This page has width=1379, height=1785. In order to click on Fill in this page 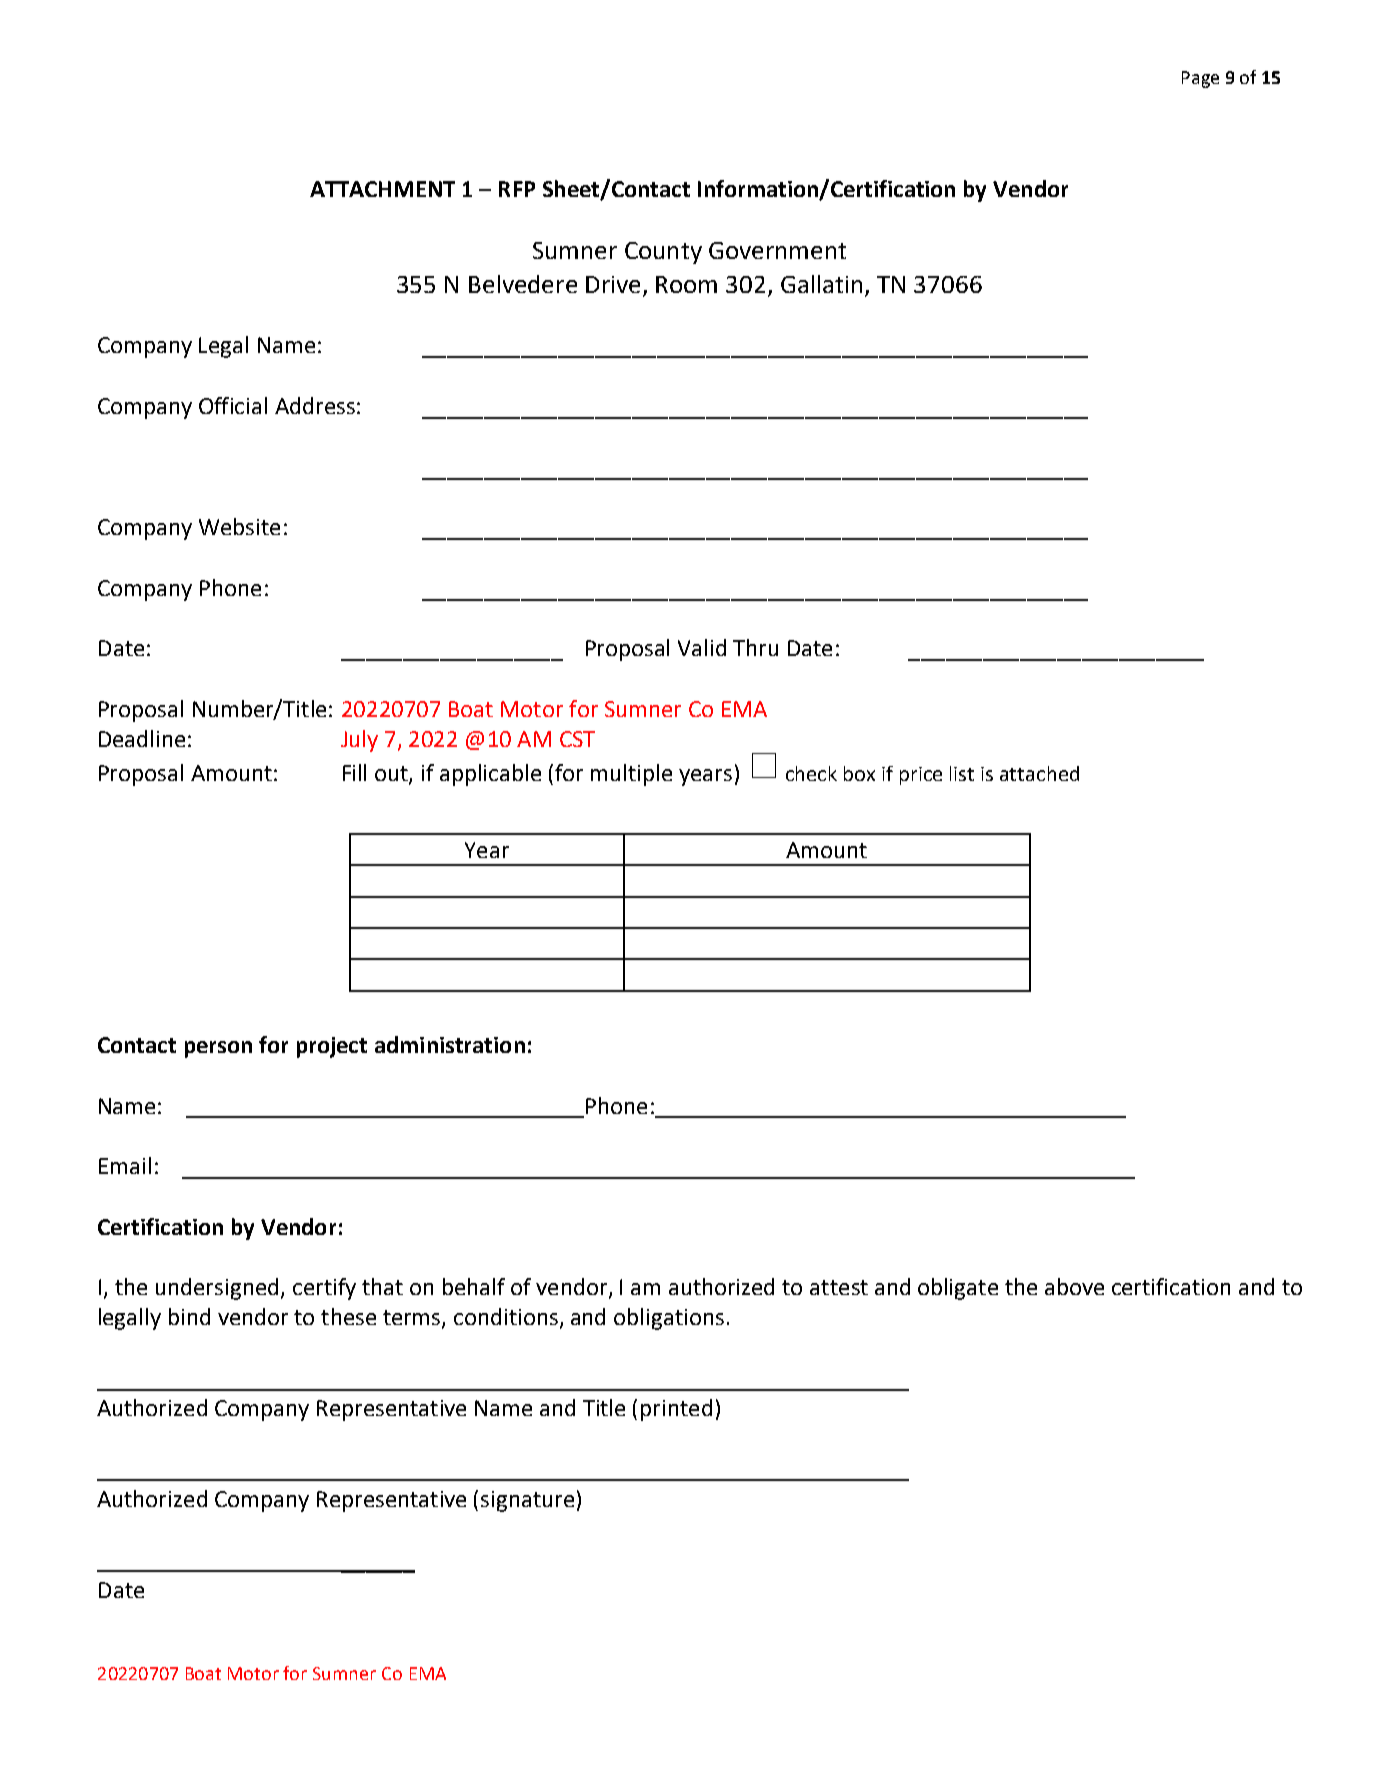, I will do `click(354, 772)`.
